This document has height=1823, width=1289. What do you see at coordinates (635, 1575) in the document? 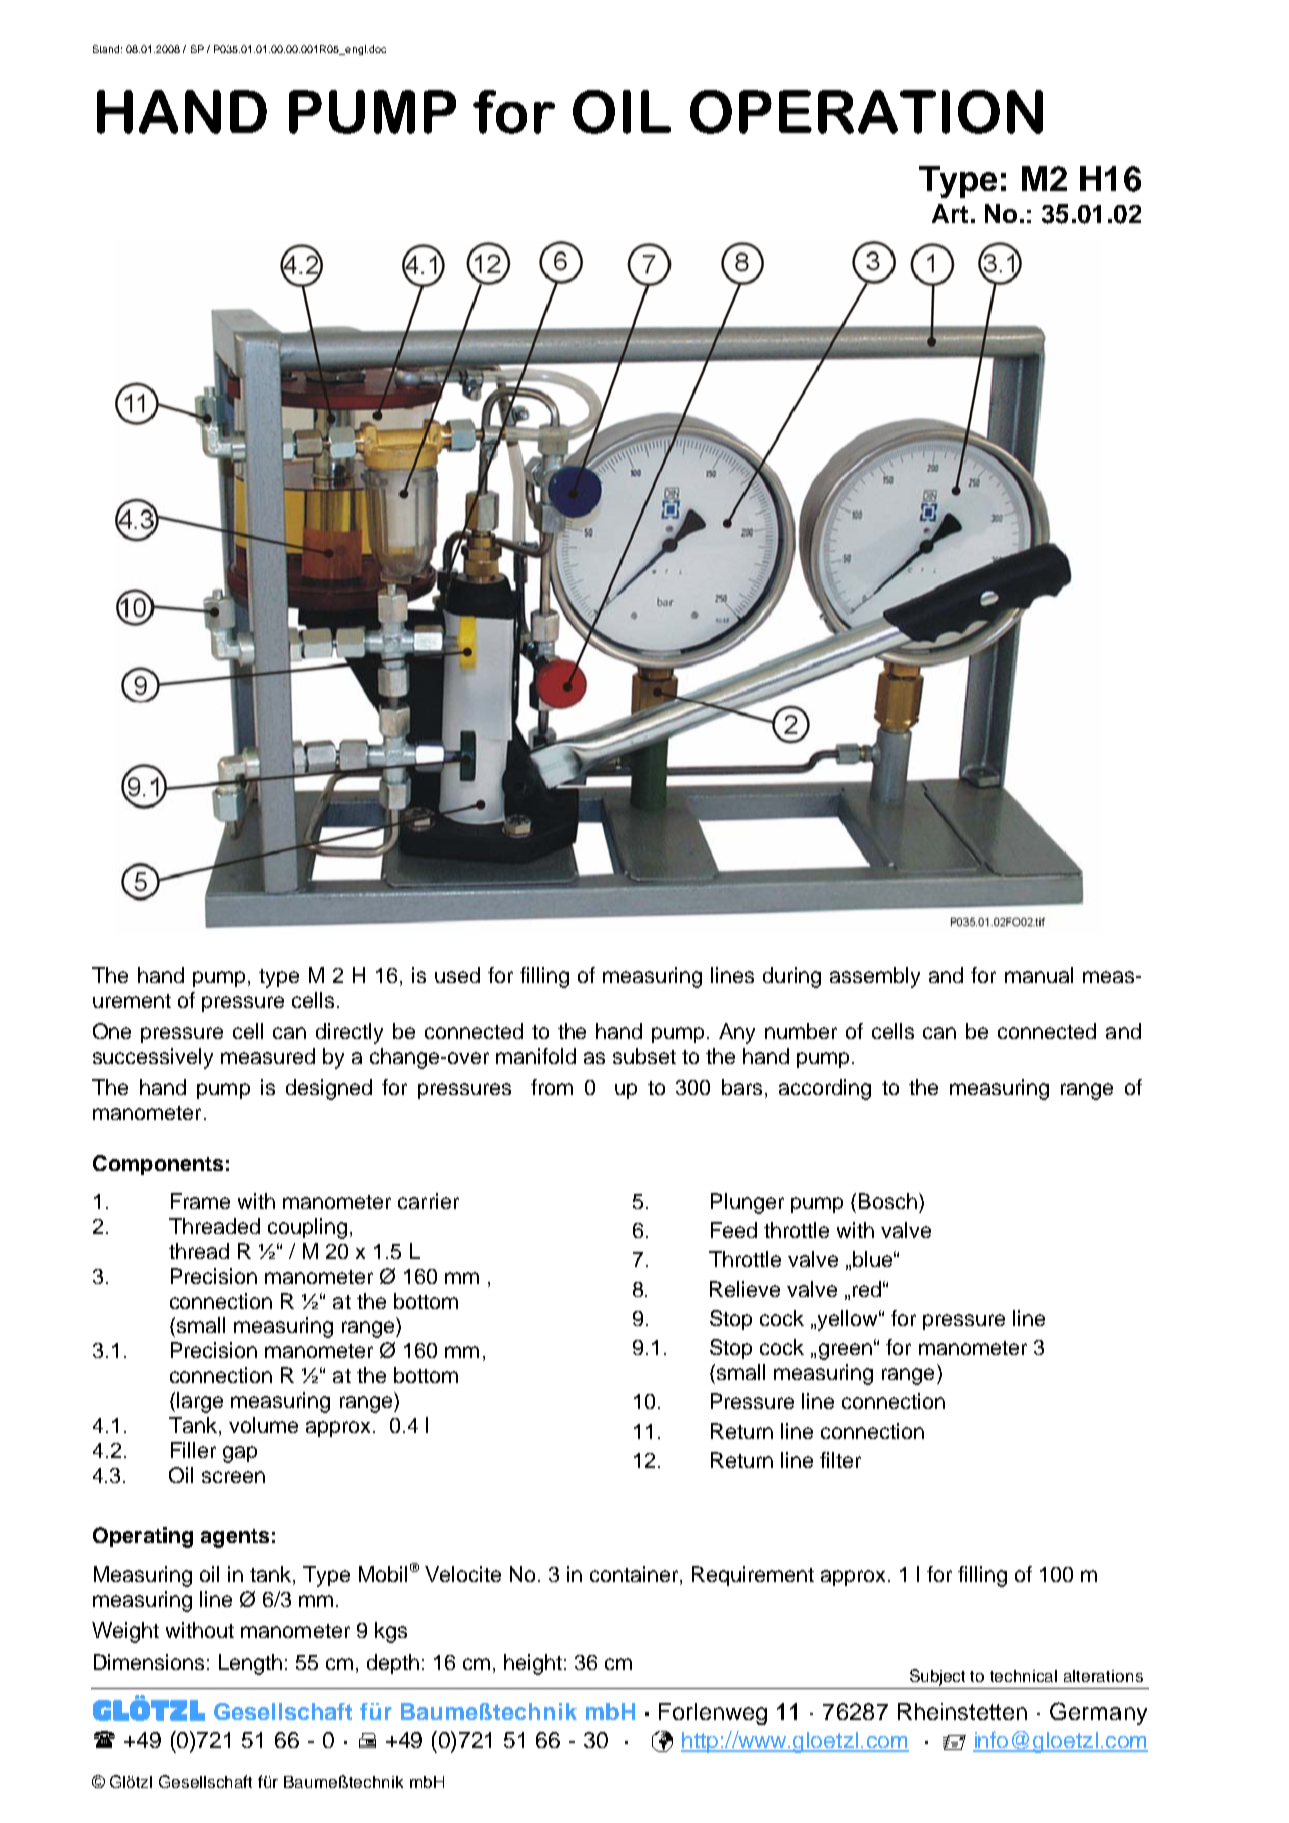
I see `container` at bounding box center [635, 1575].
